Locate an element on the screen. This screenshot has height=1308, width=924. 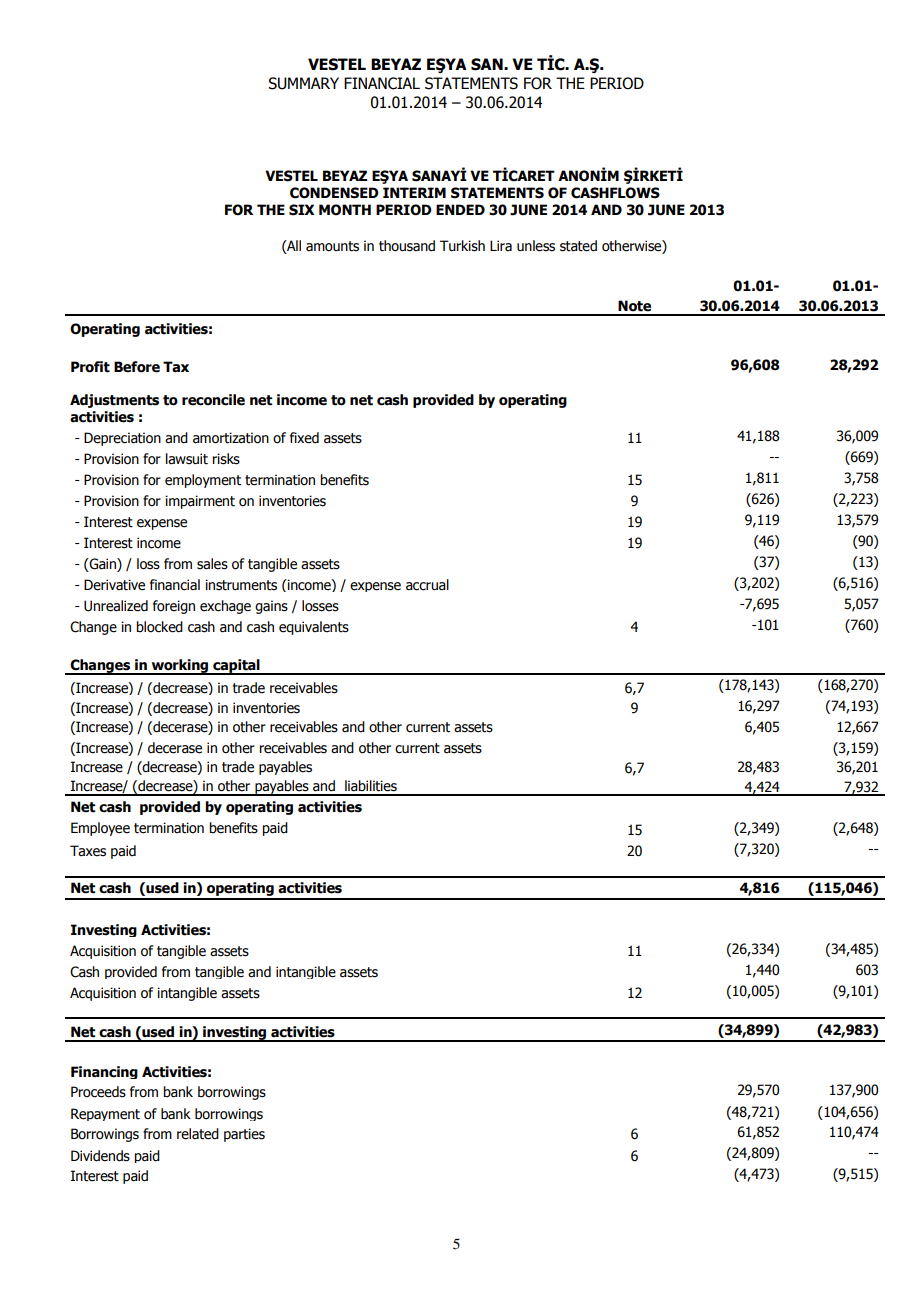
Repayment is located at coordinates (105, 1114).
